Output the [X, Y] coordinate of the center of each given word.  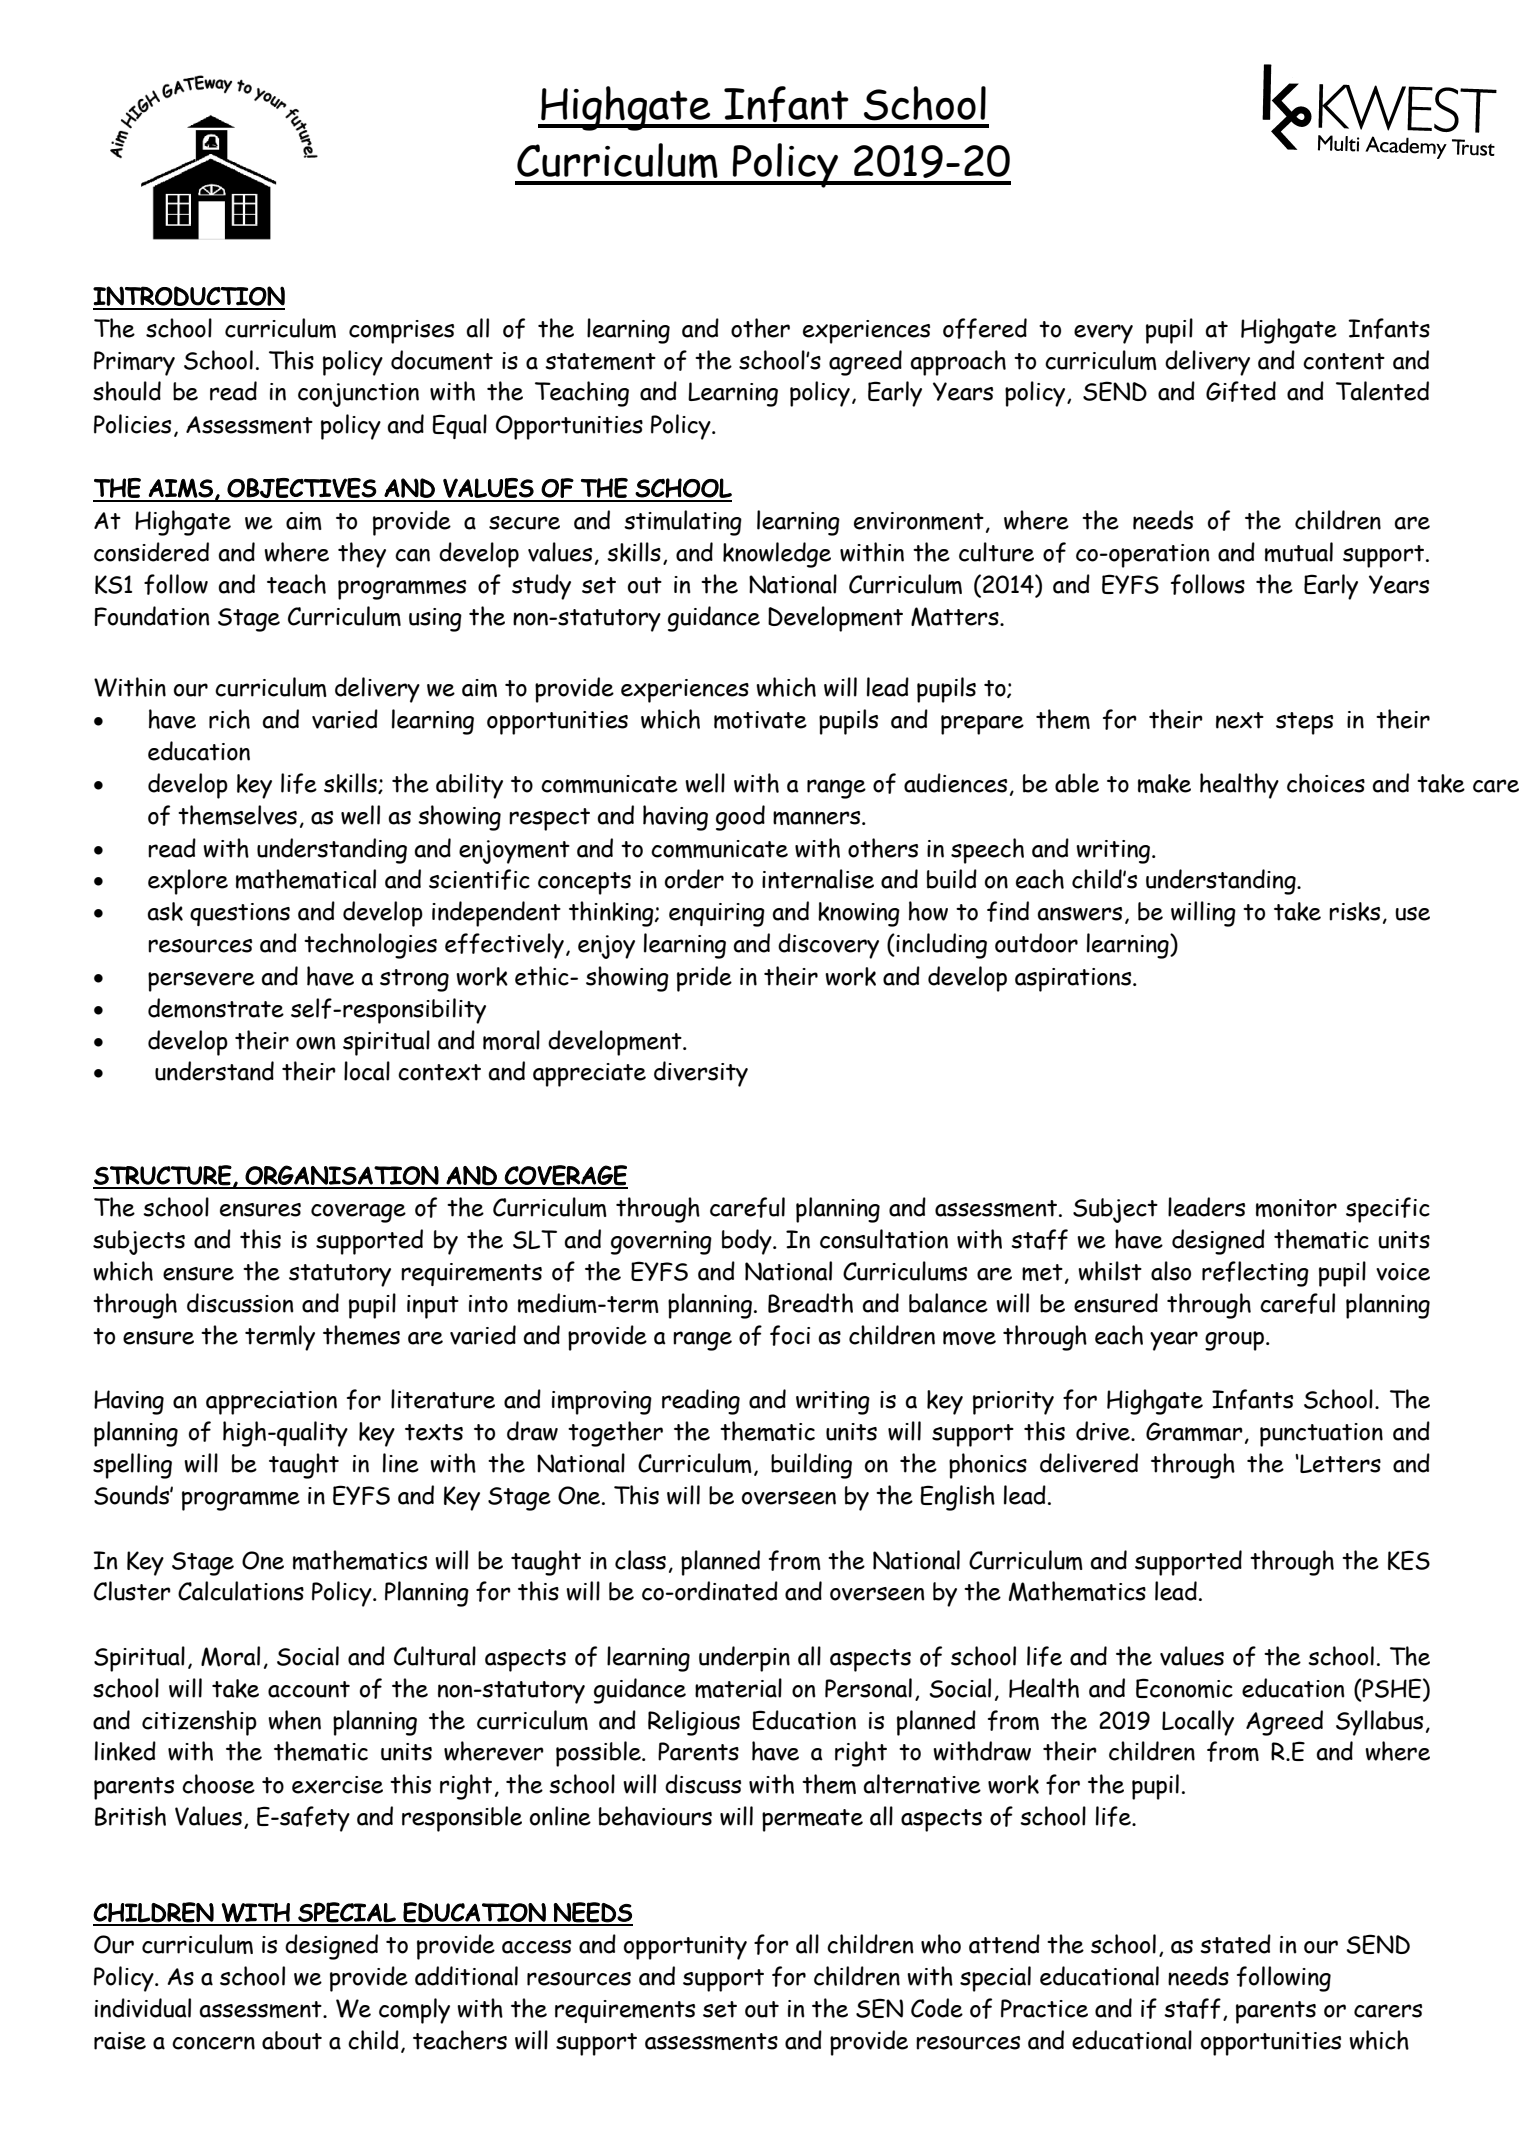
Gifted [1241, 391]
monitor [1296, 1208]
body [748, 1242]
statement [600, 361]
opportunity [685, 1948]
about [292, 2040]
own [316, 1043]
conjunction [358, 395]
